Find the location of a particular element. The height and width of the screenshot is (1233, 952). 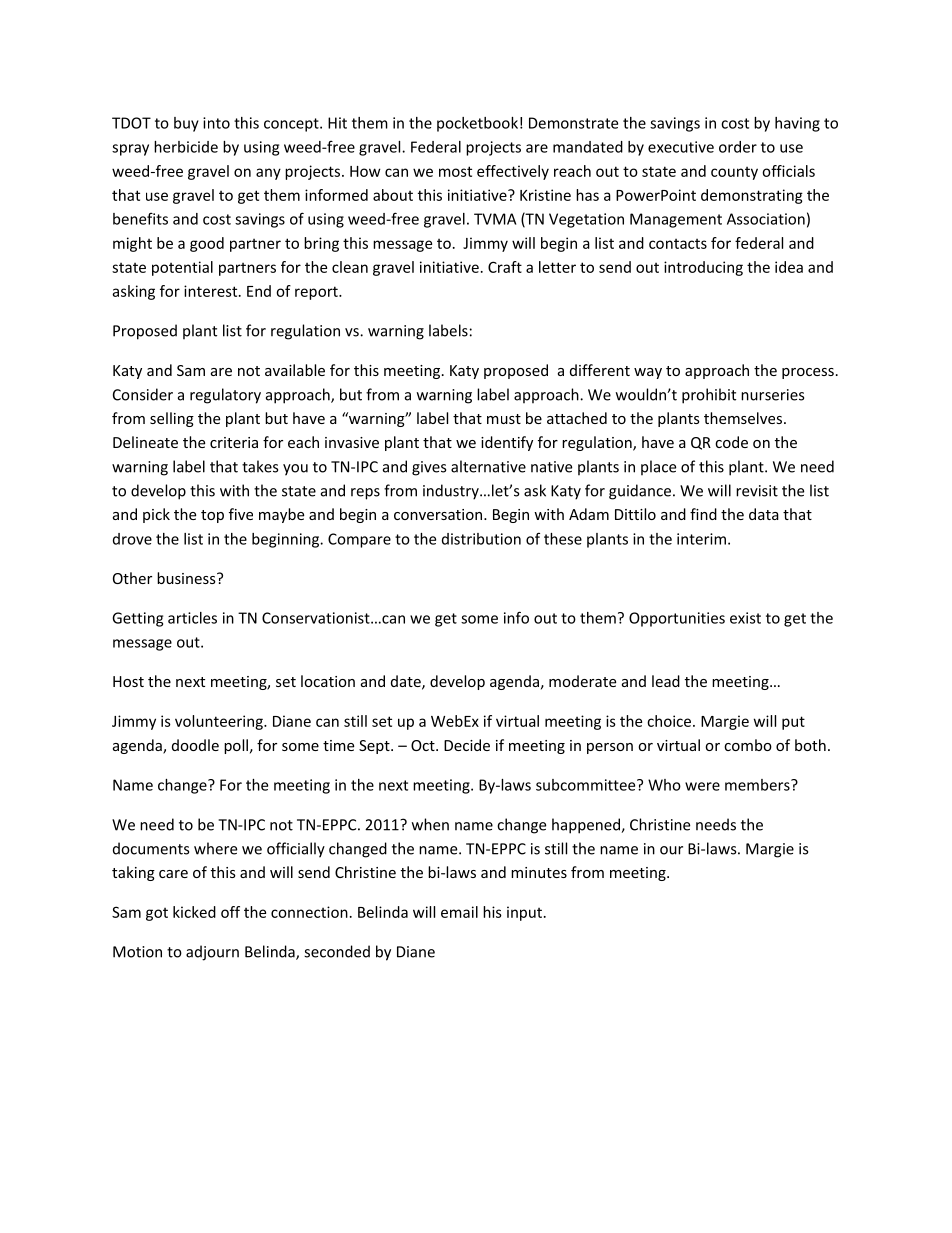

distribution is located at coordinates (481, 539).
